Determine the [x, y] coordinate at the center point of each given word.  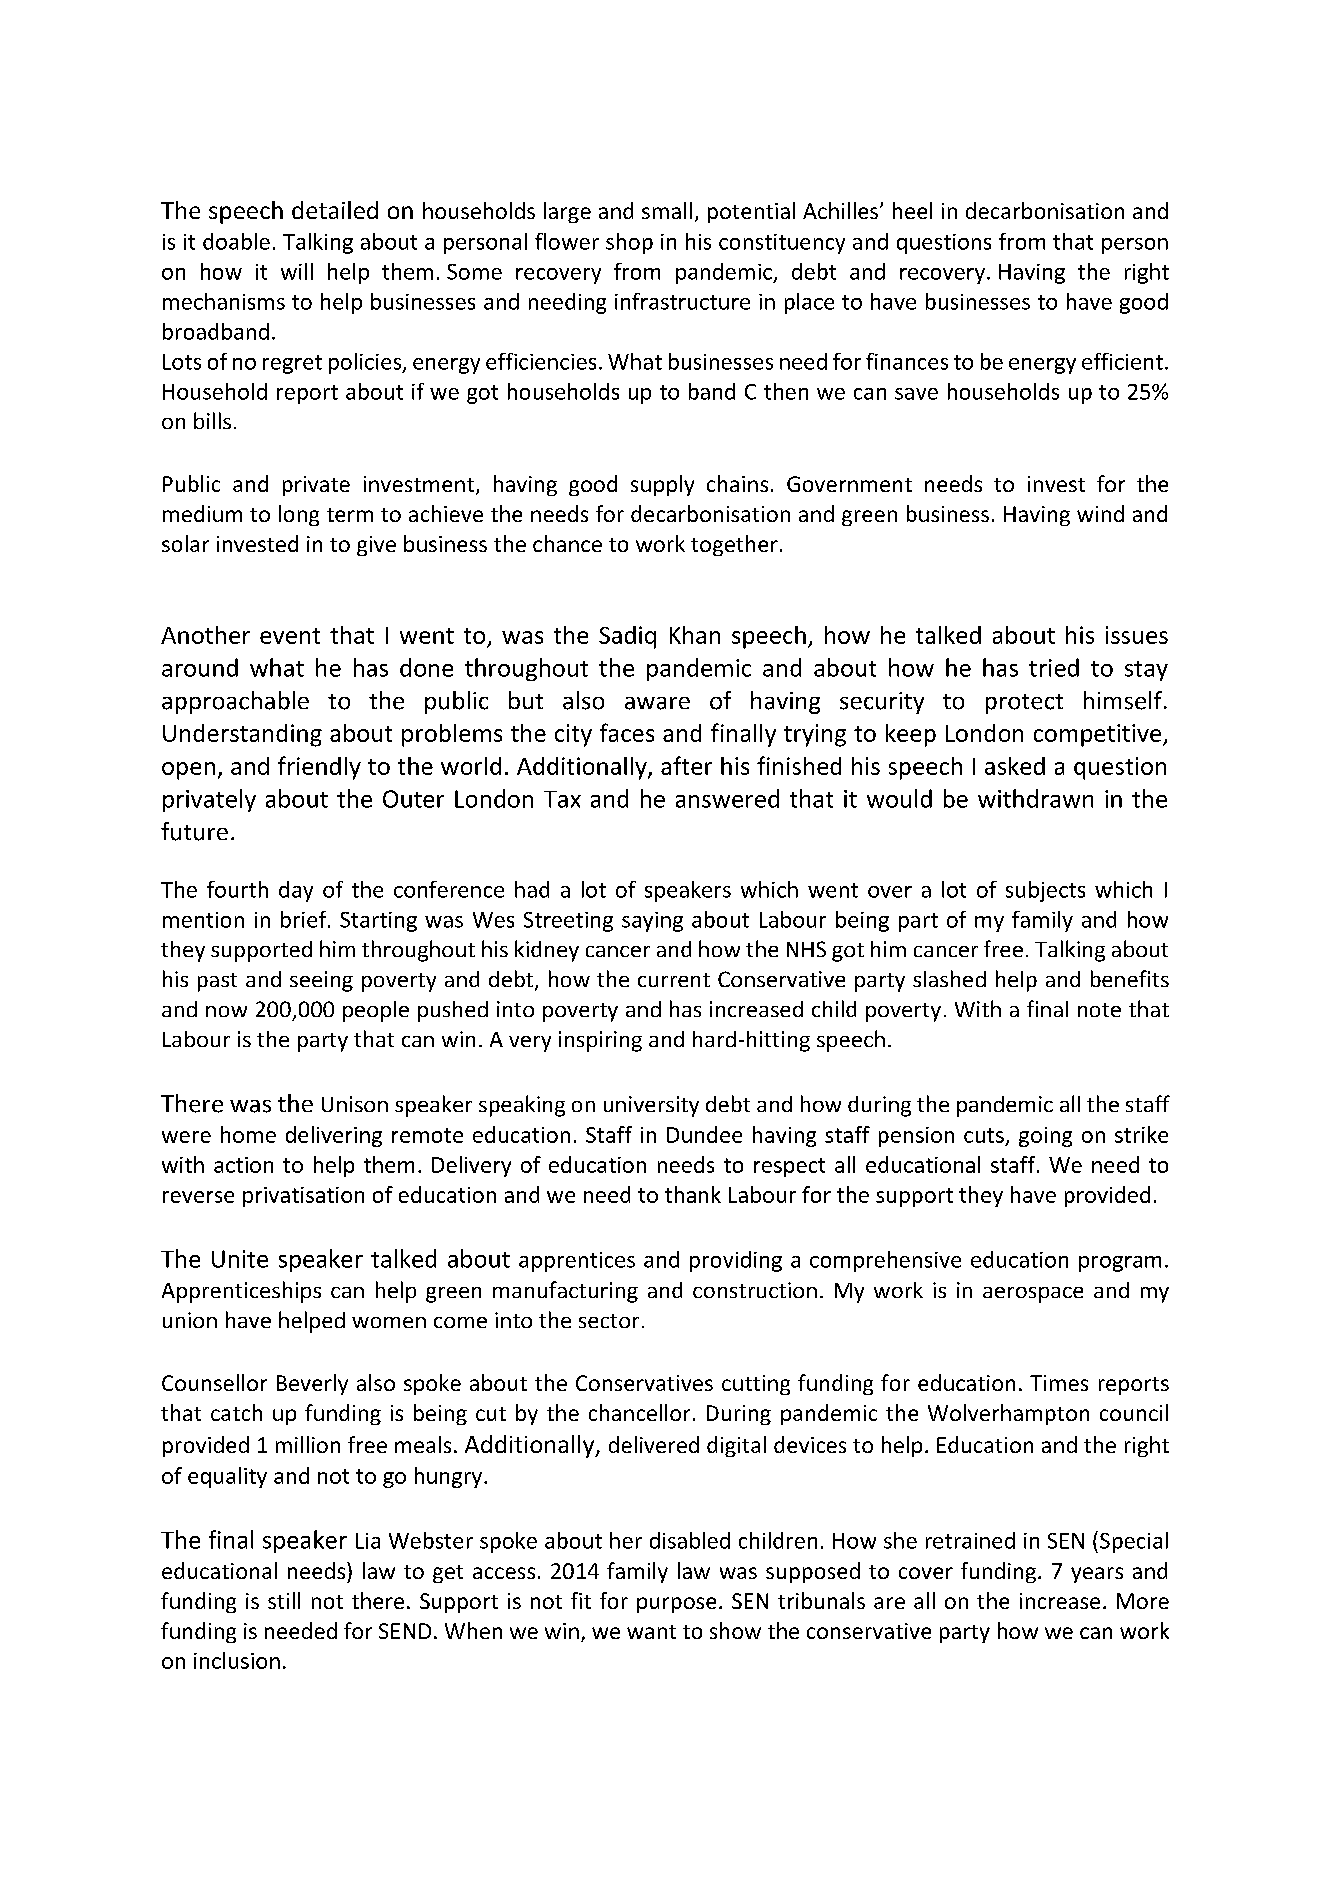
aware [657, 703]
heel [912, 210]
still [284, 1600]
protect [1024, 704]
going [1045, 1137]
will [297, 271]
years [1097, 1575]
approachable [235, 702]
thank [693, 1194]
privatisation [303, 1197]
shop [629, 243]
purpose [676, 1605]
